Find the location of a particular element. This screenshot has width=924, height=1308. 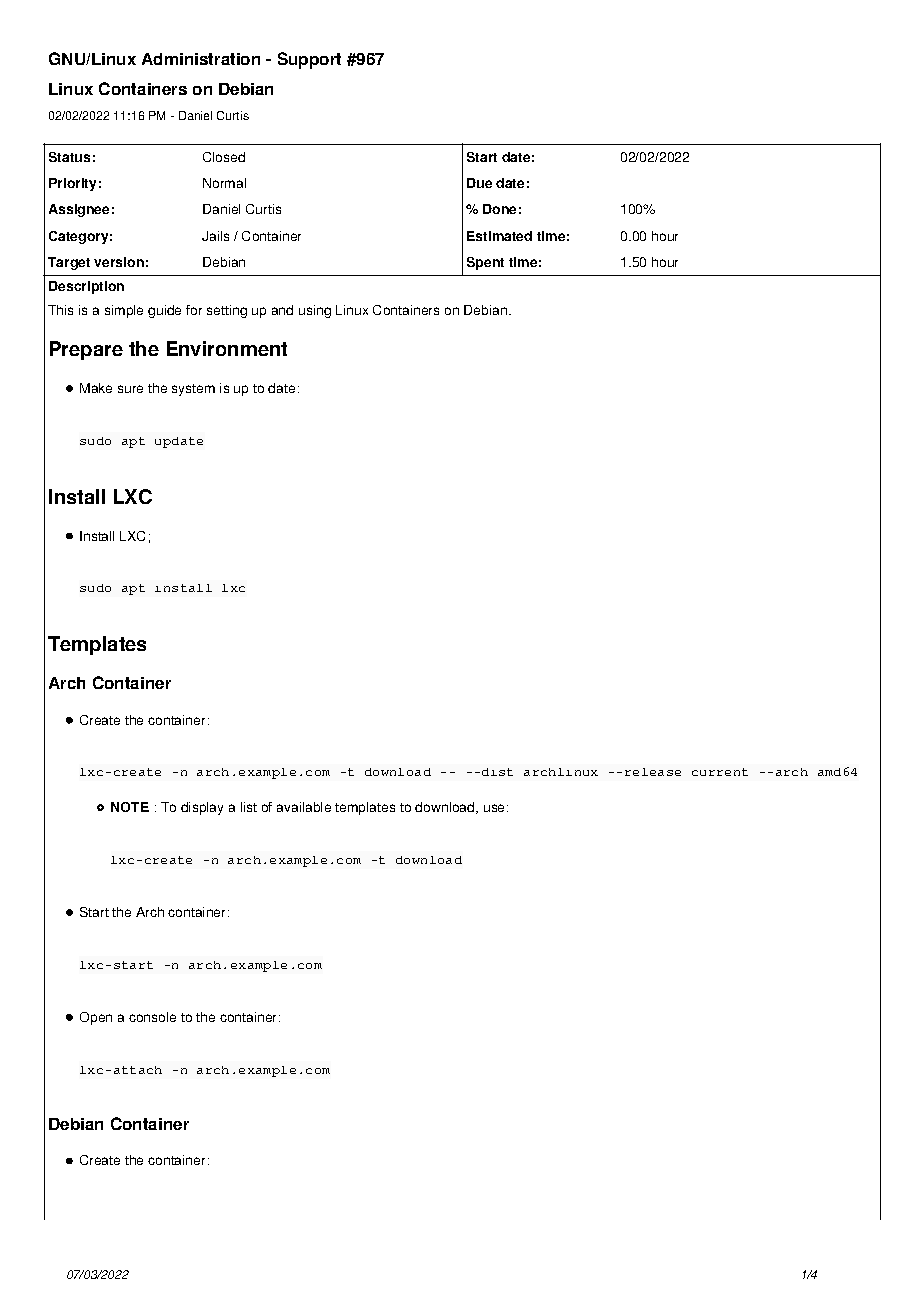

available is located at coordinates (304, 807).
